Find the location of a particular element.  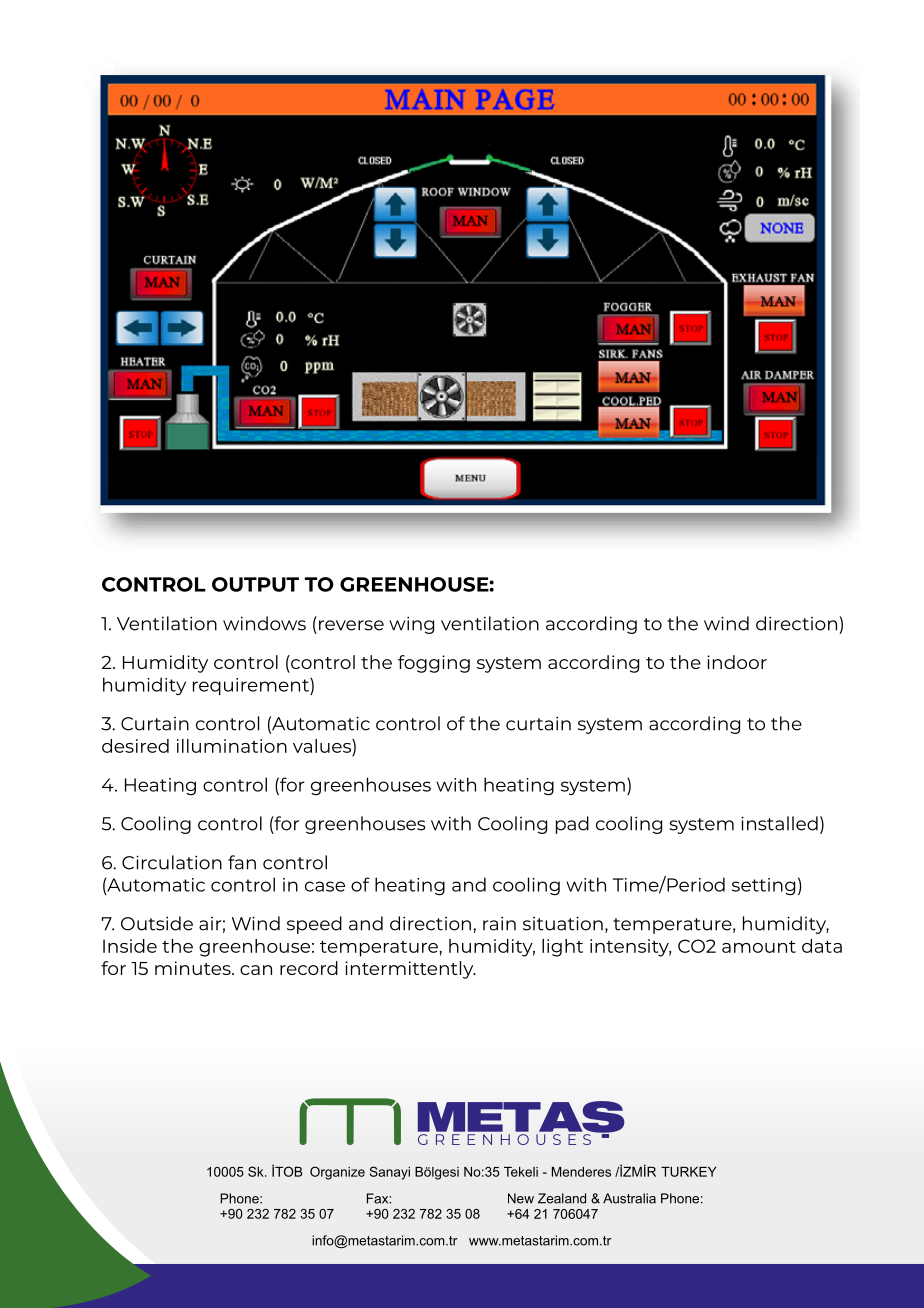

wing is located at coordinates (411, 625).
